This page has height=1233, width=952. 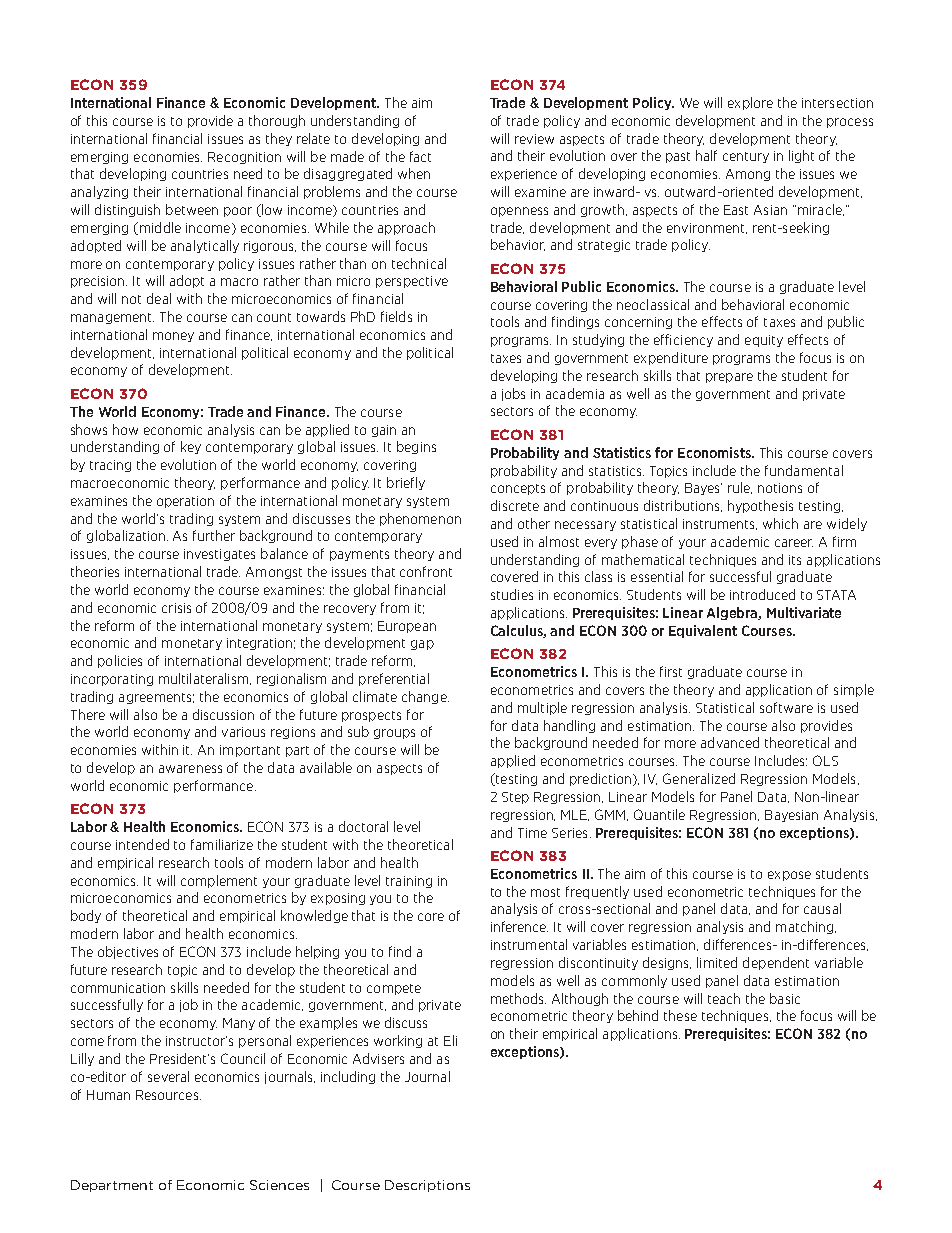 What do you see at coordinates (518, 489) in the page?
I see `concepts` at bounding box center [518, 489].
